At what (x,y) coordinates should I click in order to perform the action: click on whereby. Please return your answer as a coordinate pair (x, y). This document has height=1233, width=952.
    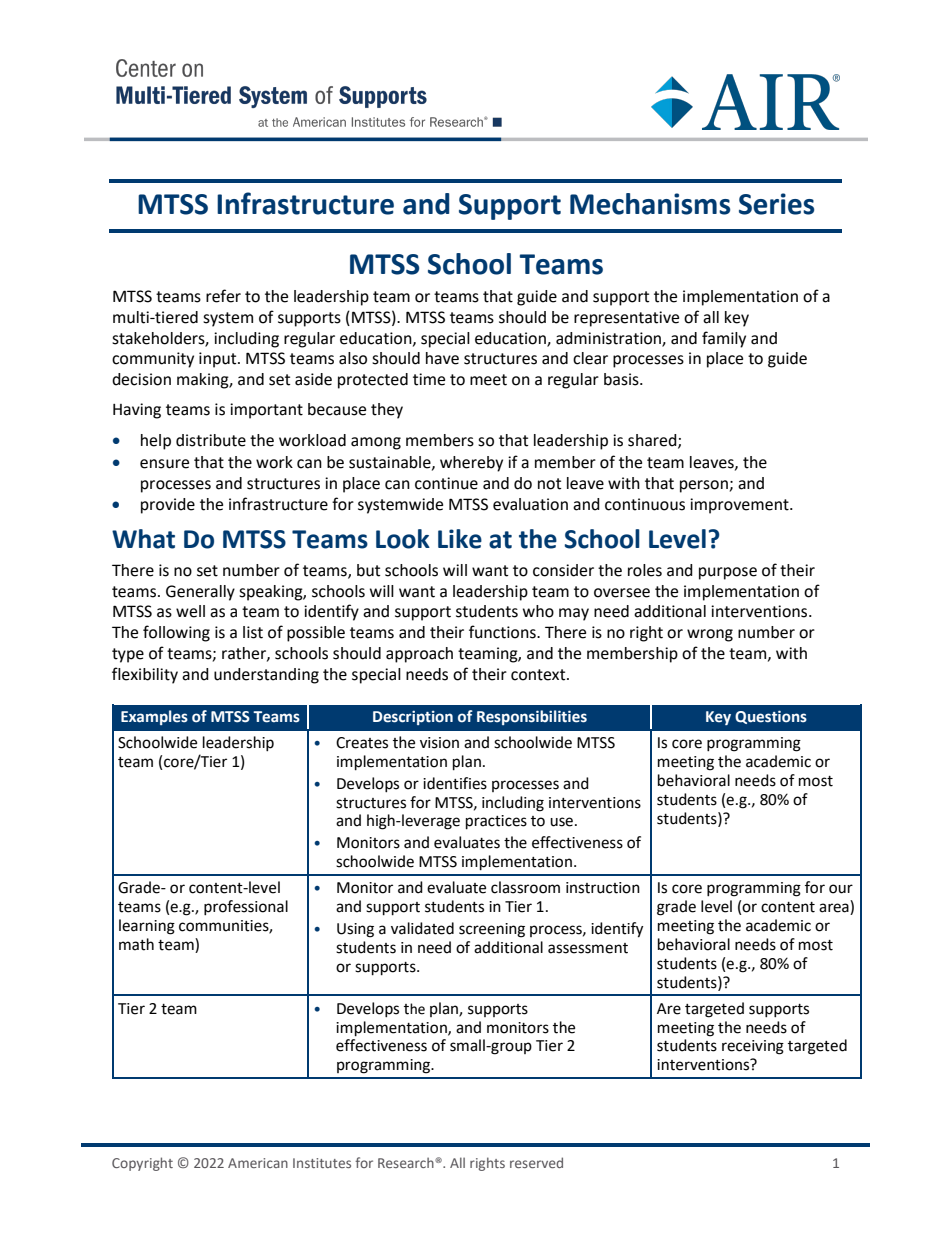
    Looking at the image, I should click on (471, 464).
